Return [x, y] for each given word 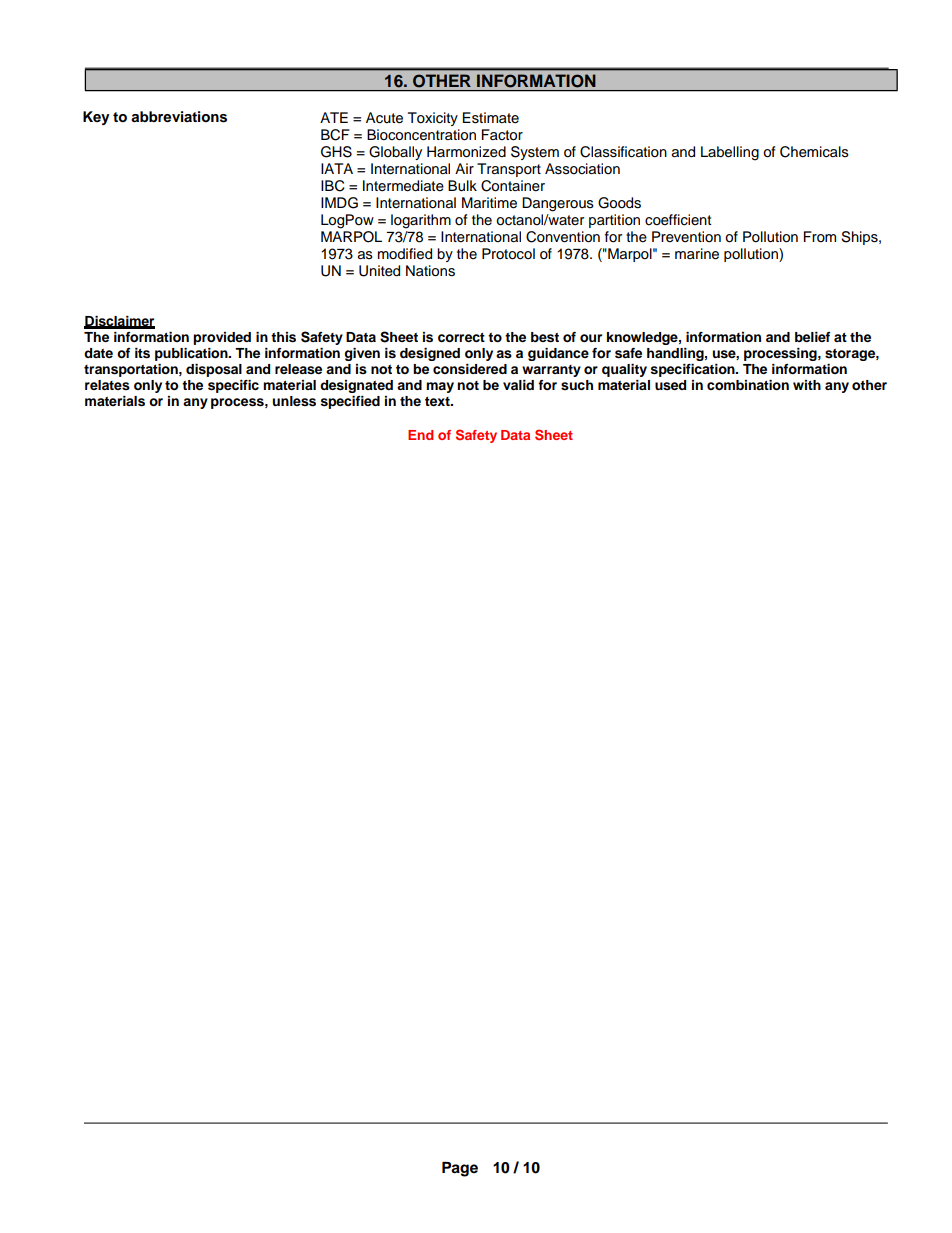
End [420, 435]
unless [294, 401]
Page [460, 1169]
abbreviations [179, 117]
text [438, 401]
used [670, 385]
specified [350, 402]
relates [107, 385]
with [807, 385]
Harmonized [466, 152]
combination [748, 385]
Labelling [730, 153]
